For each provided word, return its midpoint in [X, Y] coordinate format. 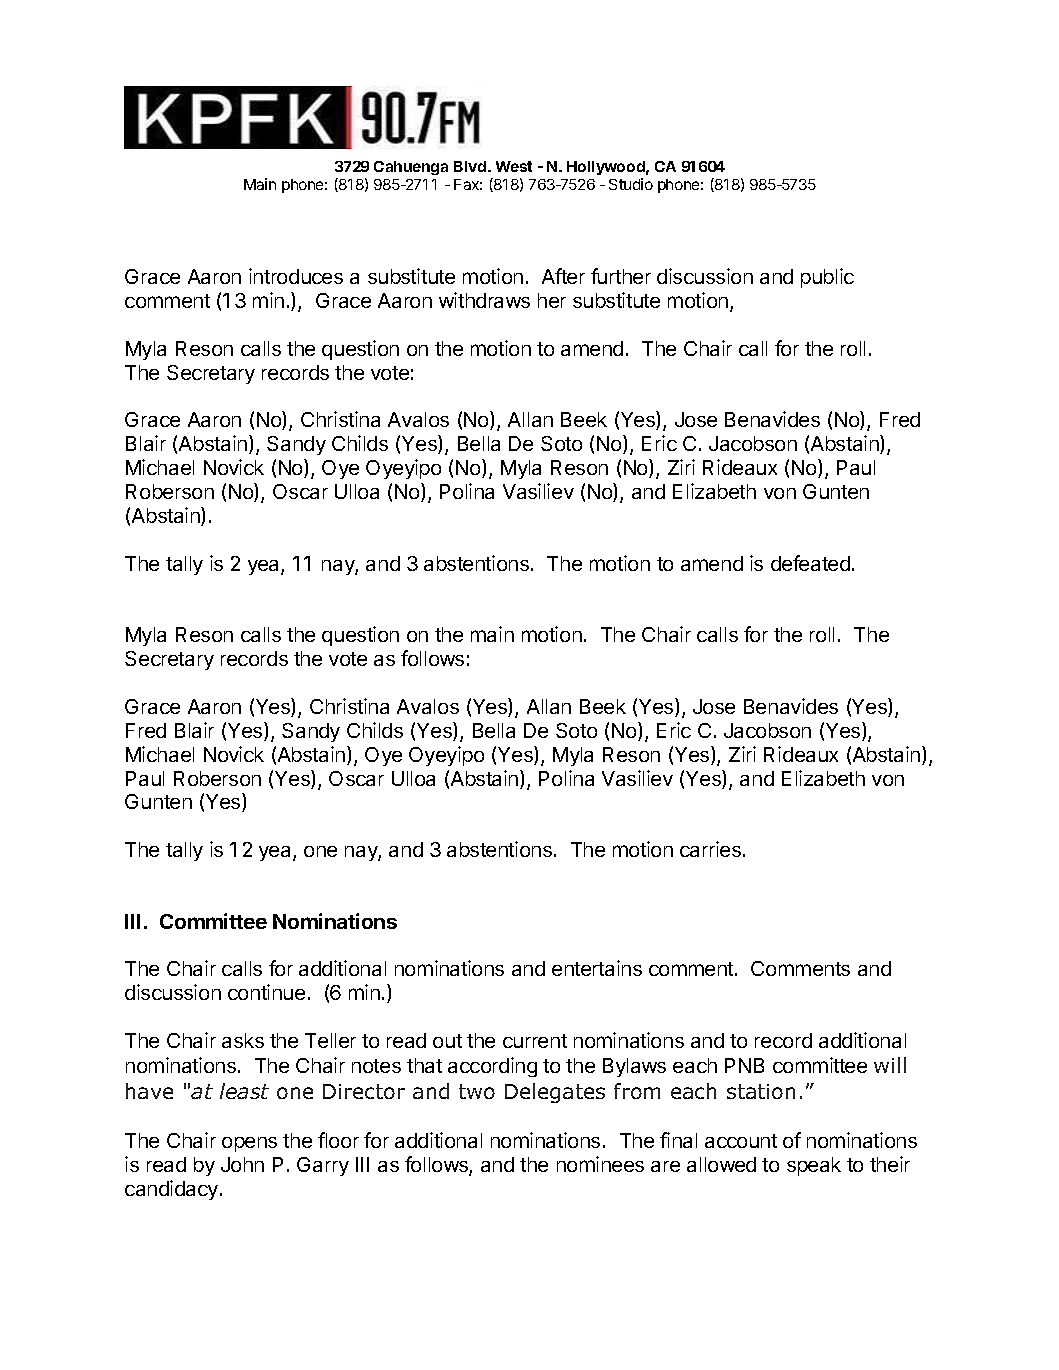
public [827, 278]
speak [814, 1166]
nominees [600, 1164]
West [514, 166]
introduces [296, 276]
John [242, 1164]
